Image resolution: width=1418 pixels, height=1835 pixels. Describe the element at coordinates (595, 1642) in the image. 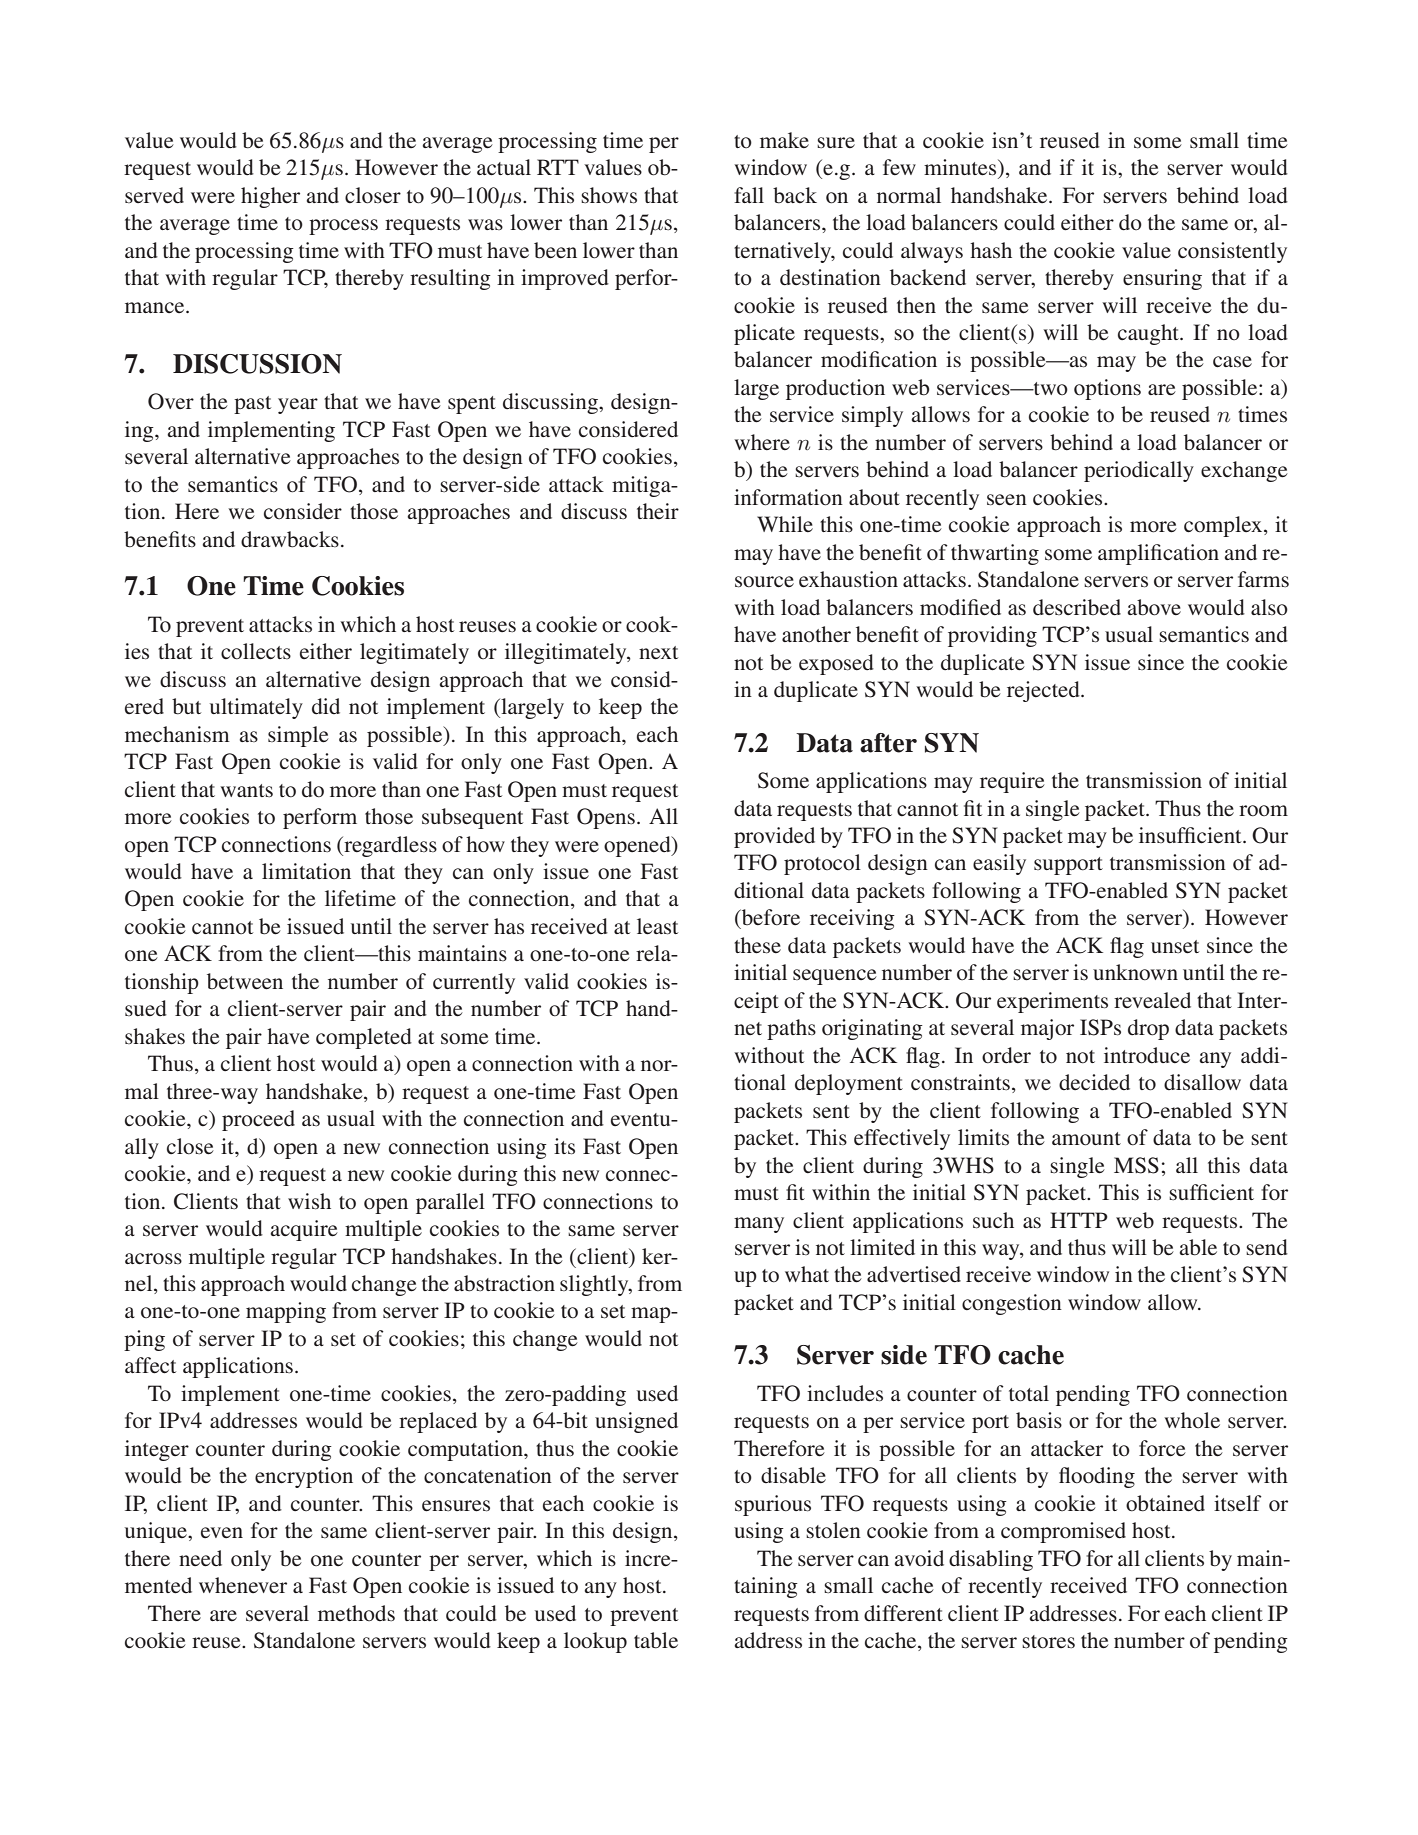

I see `lookup` at that location.
